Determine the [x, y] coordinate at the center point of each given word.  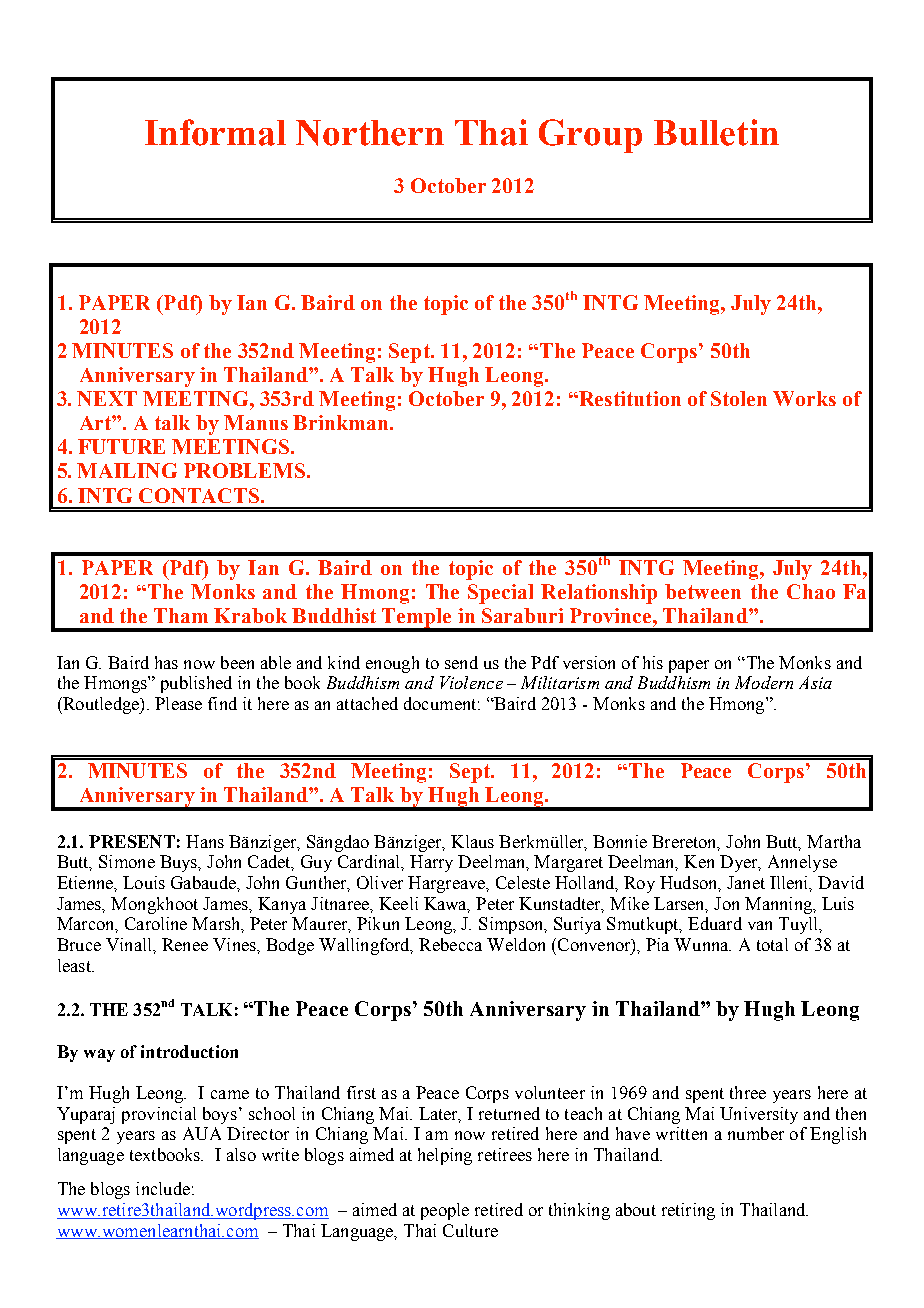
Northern [370, 133]
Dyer [740, 863]
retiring [688, 1211]
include [163, 1188]
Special [500, 594]
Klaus [472, 841]
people [445, 1211]
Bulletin [716, 132]
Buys [180, 863]
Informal [215, 132]
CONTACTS [200, 495]
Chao [811, 591]
